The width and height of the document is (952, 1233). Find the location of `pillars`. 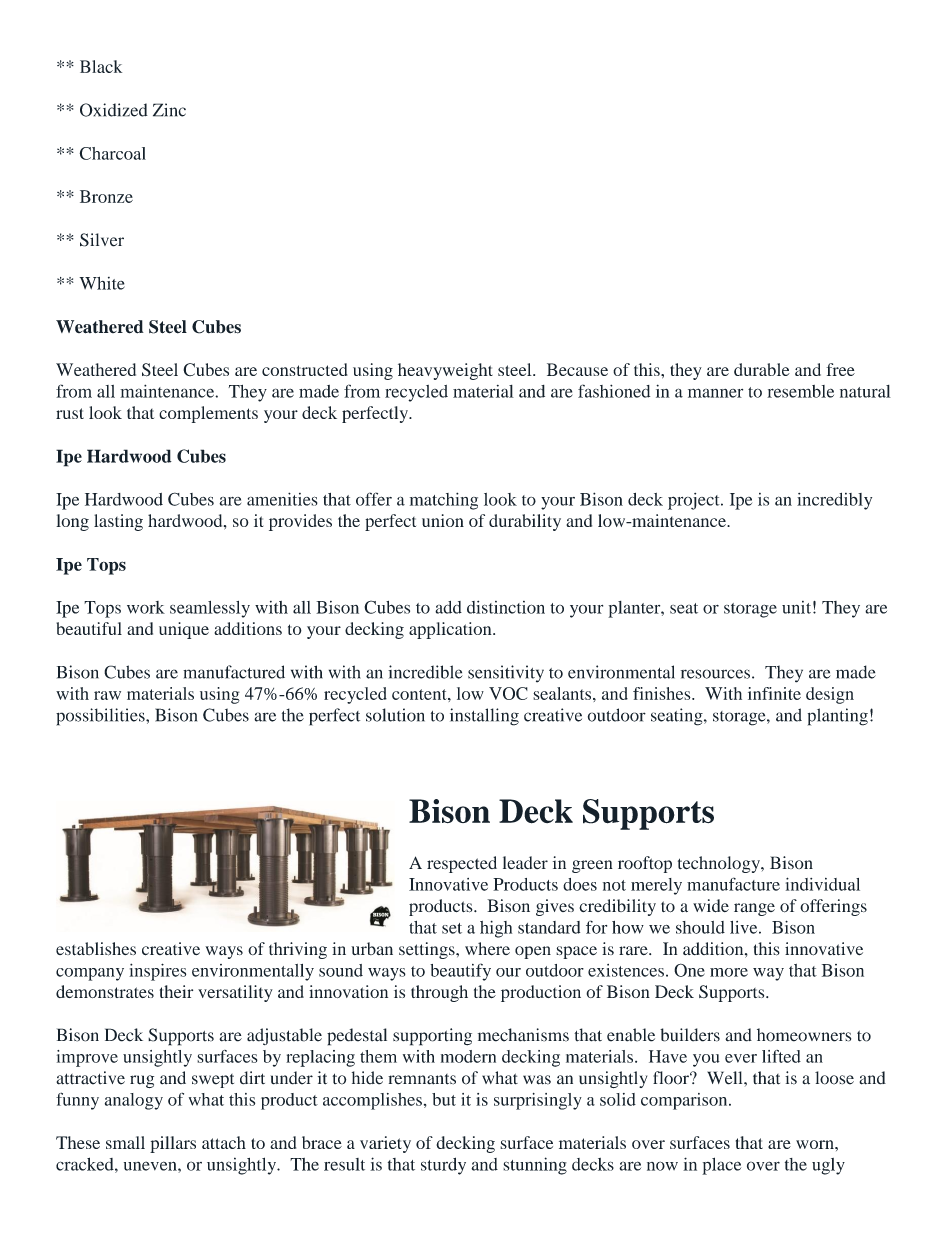

pillars is located at coordinates (173, 1144).
